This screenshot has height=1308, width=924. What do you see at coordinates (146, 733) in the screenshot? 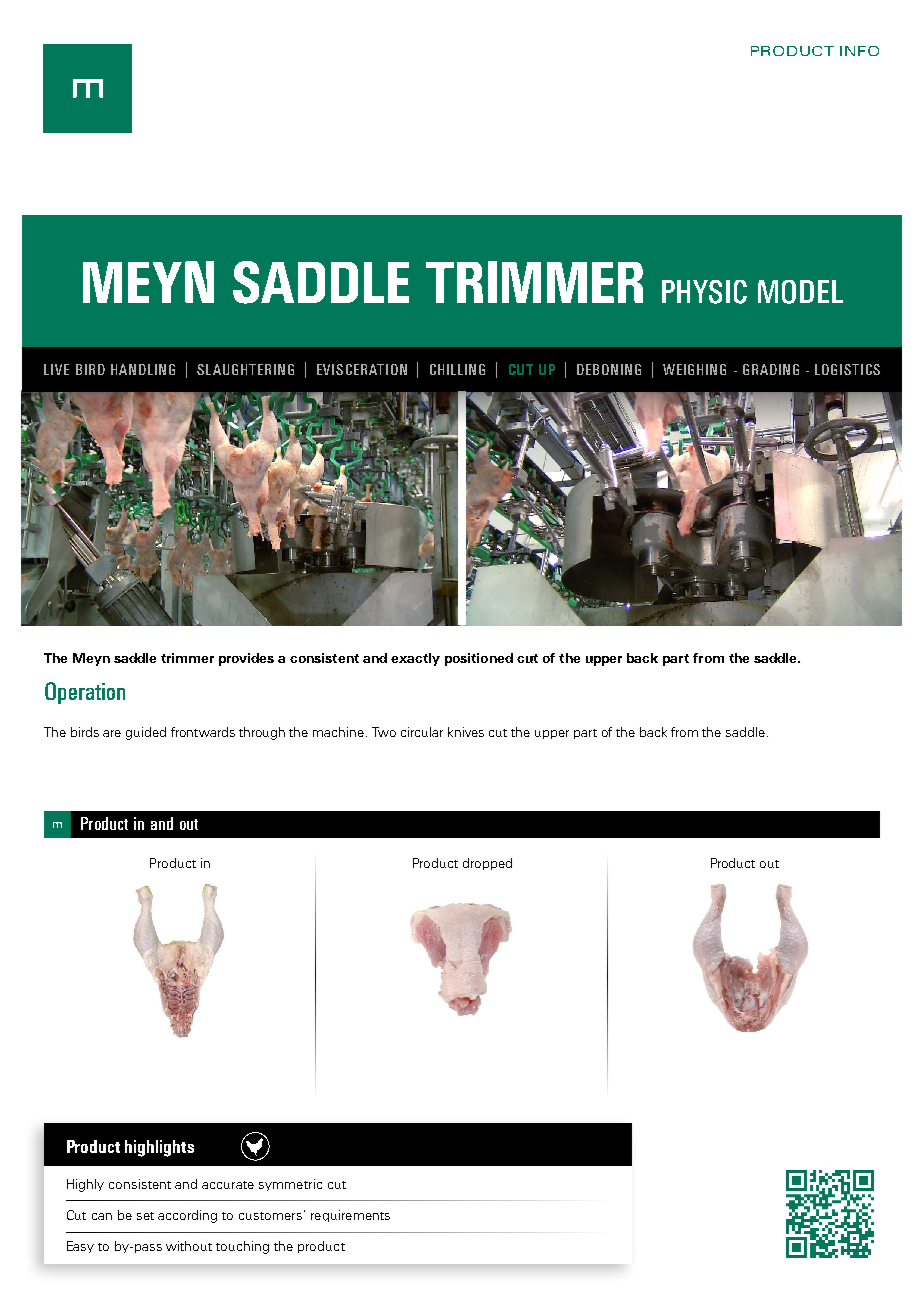
I see `guided` at bounding box center [146, 733].
